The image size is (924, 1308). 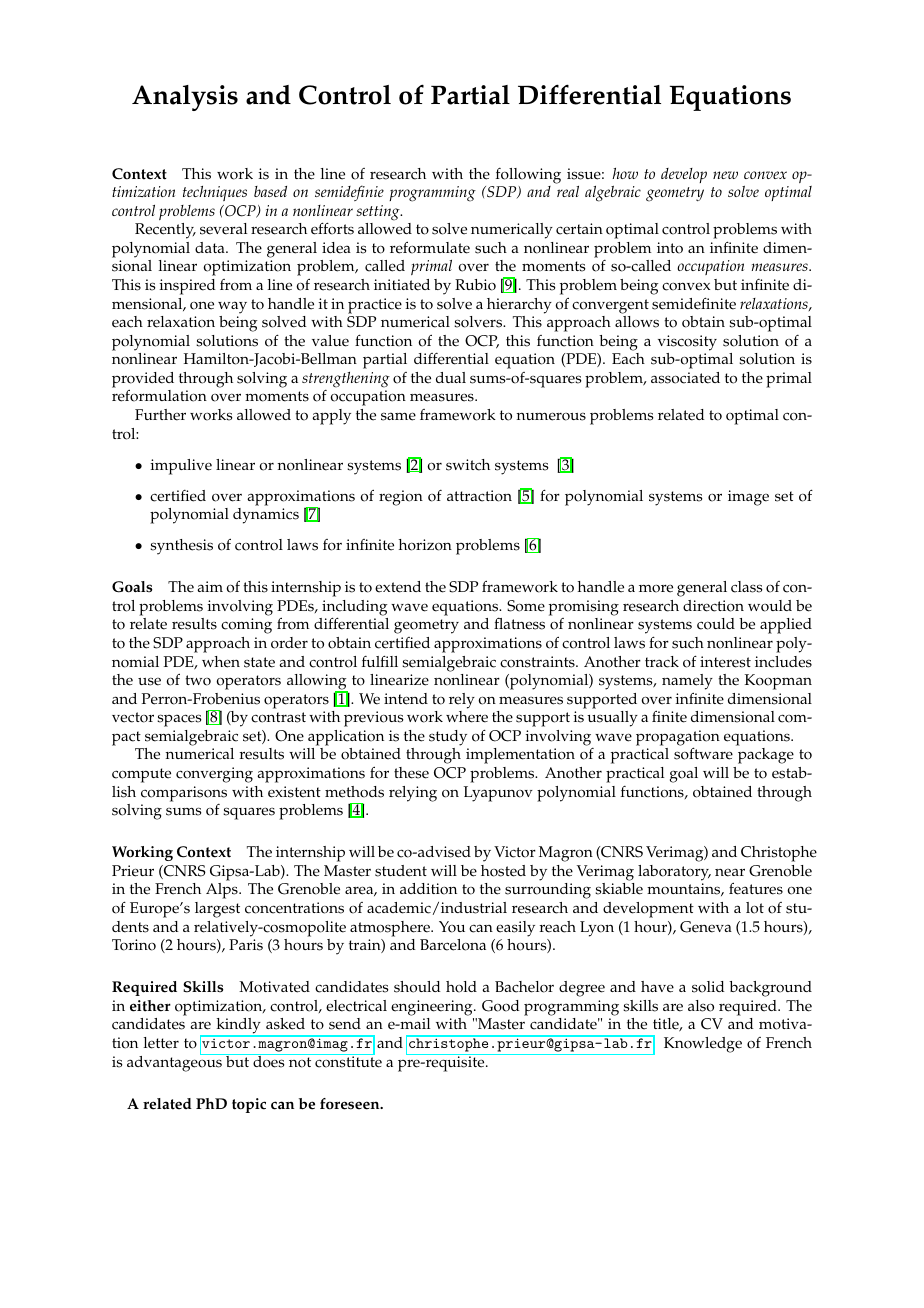 I want to click on could, so click(x=716, y=624).
